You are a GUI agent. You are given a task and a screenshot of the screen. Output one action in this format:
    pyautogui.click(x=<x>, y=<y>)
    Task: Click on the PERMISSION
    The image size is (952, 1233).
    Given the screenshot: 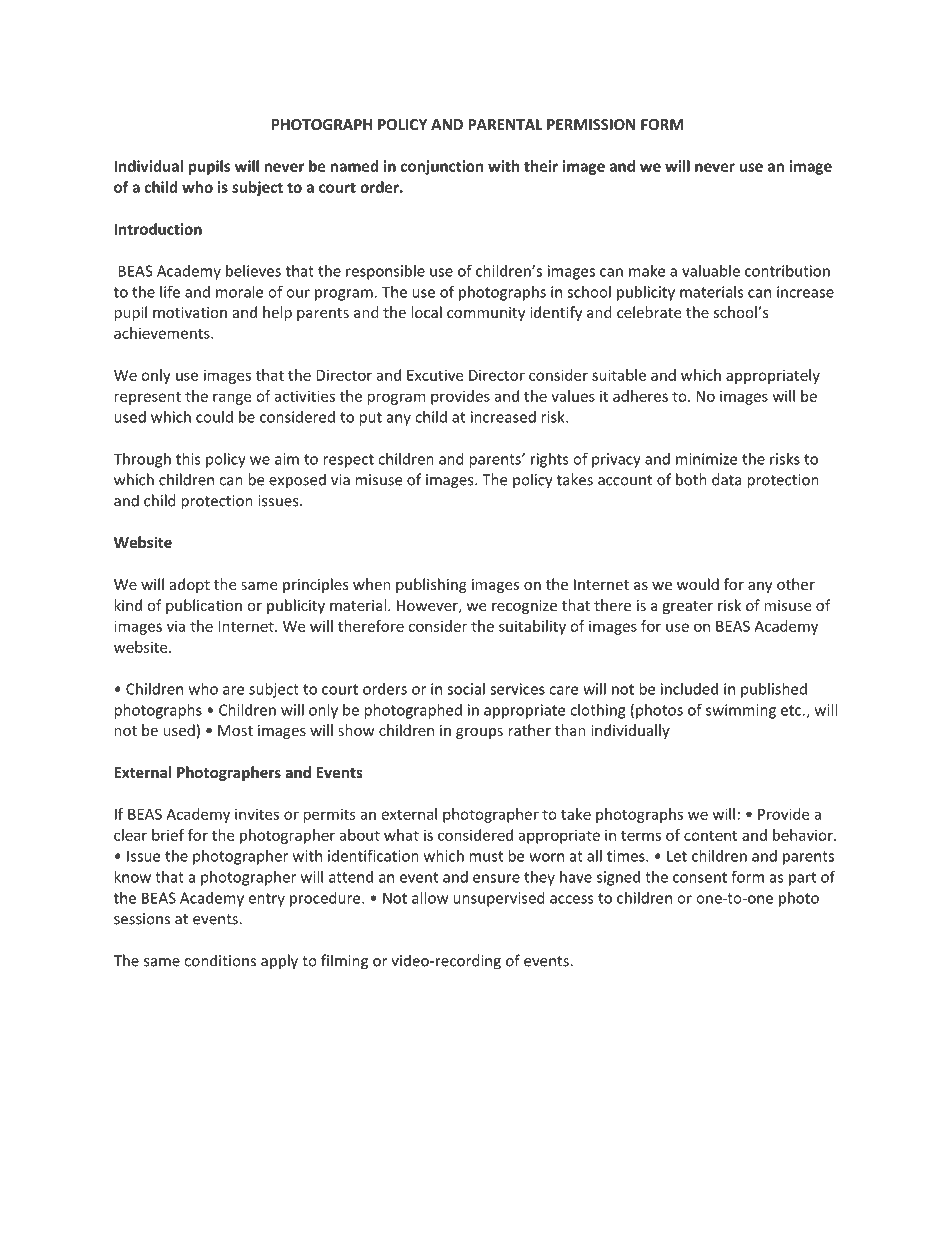 What is the action you would take?
    pyautogui.click(x=591, y=124)
